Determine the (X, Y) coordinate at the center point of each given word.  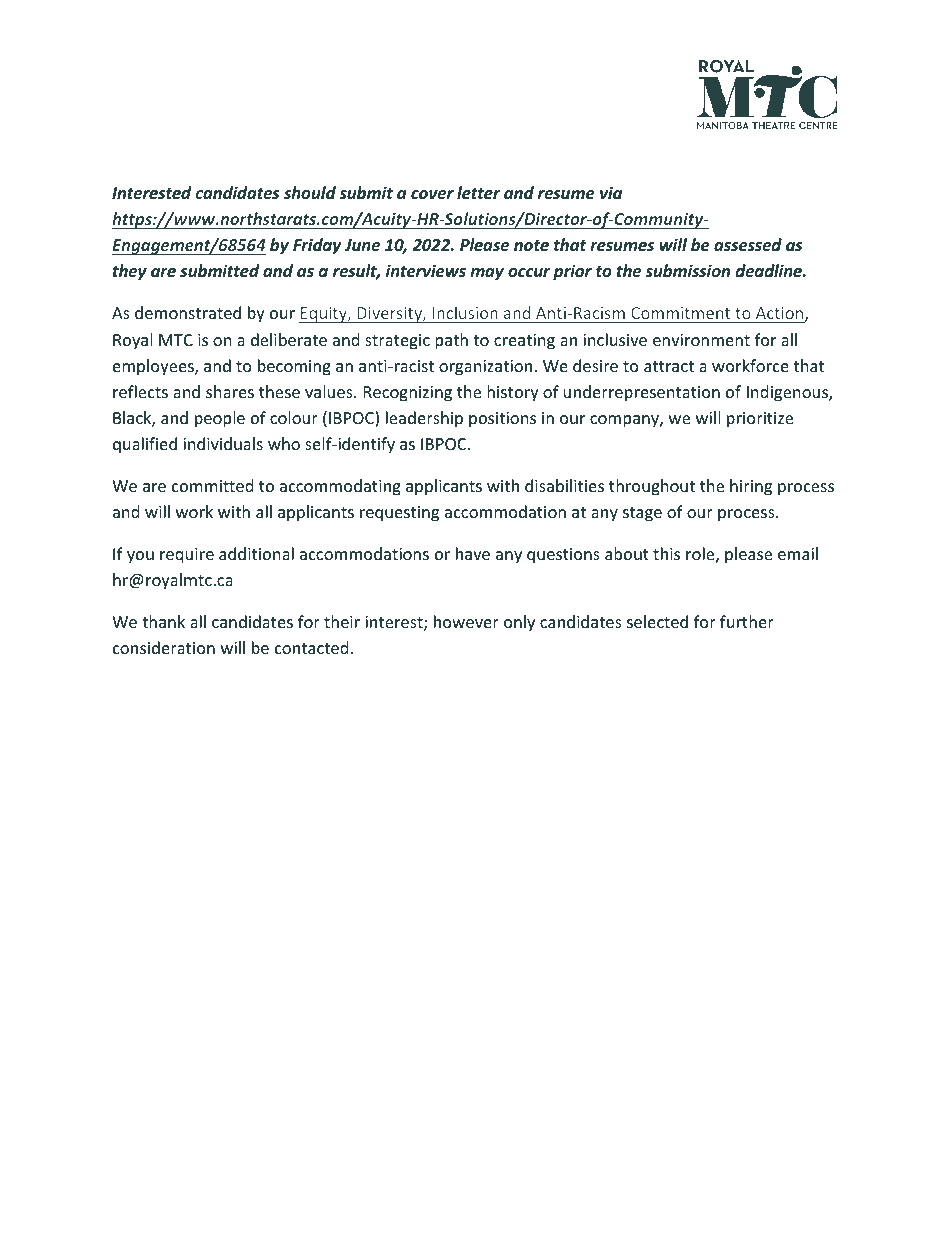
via (611, 192)
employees (154, 367)
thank (163, 621)
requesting (399, 514)
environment (701, 340)
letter (478, 192)
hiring (751, 487)
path (451, 341)
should (310, 193)
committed (212, 485)
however (466, 621)
